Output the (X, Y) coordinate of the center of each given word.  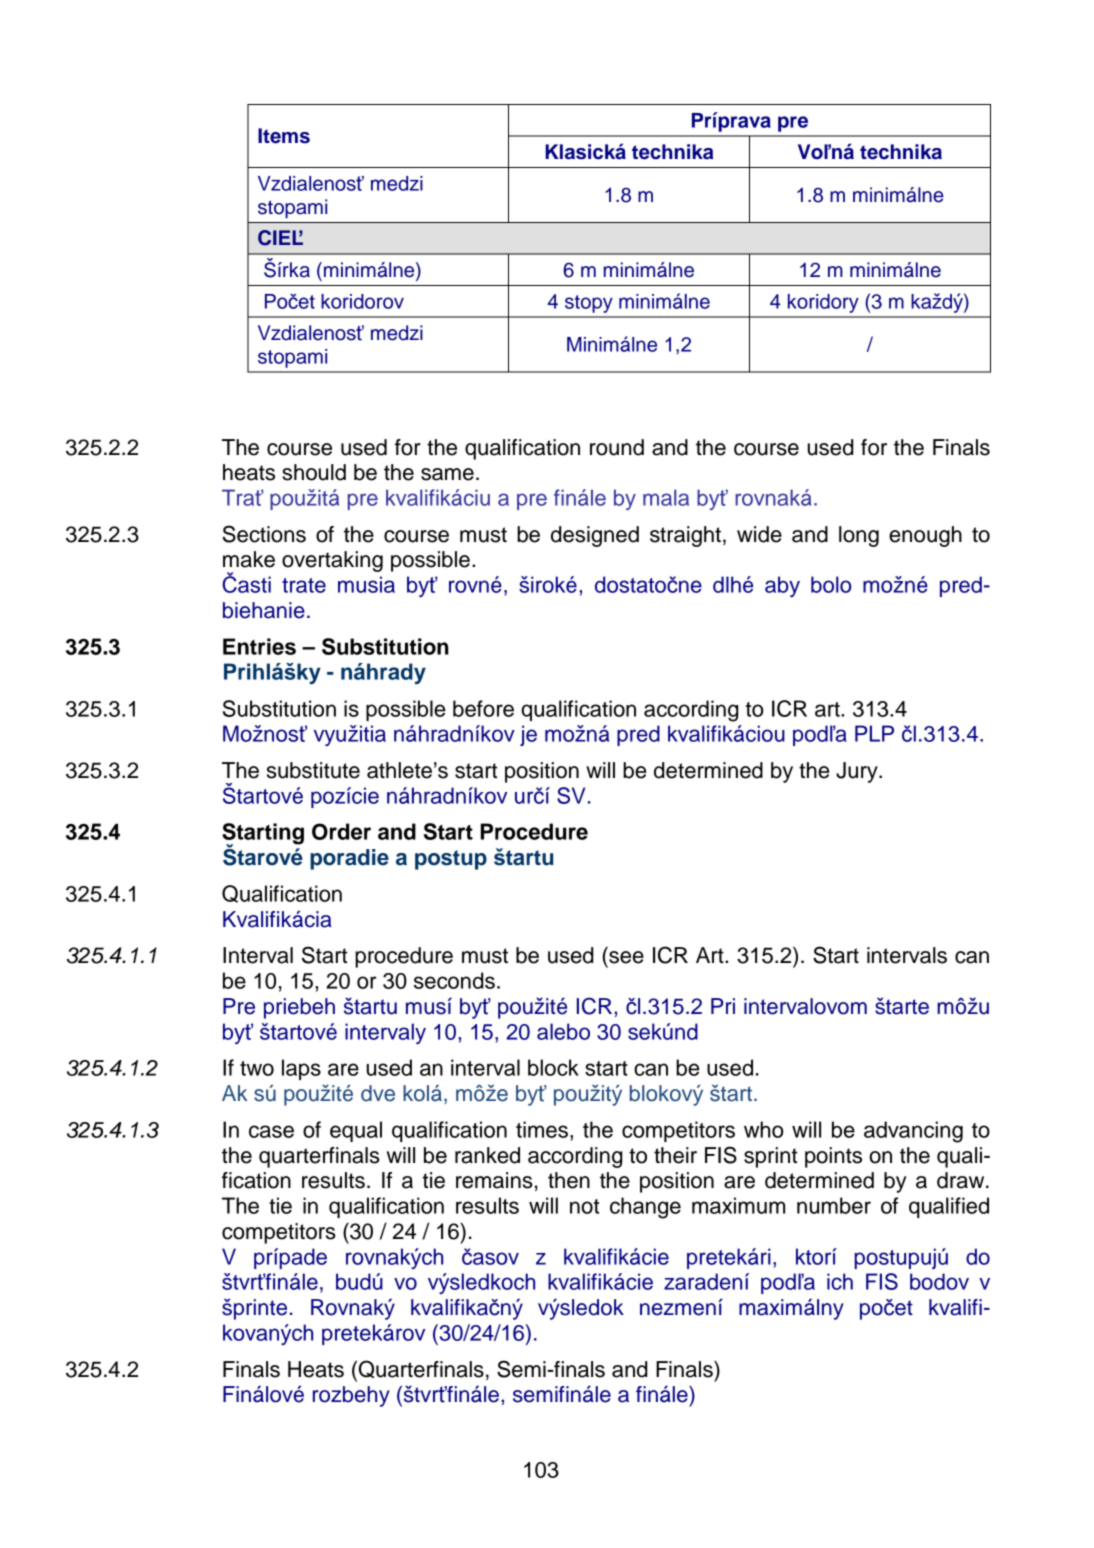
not (584, 1206)
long (859, 536)
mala (666, 497)
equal (356, 1131)
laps (301, 1069)
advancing (913, 1132)
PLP (874, 733)
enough (925, 536)
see (626, 957)
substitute (313, 770)
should (314, 472)
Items (284, 136)
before (483, 708)
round (617, 447)
